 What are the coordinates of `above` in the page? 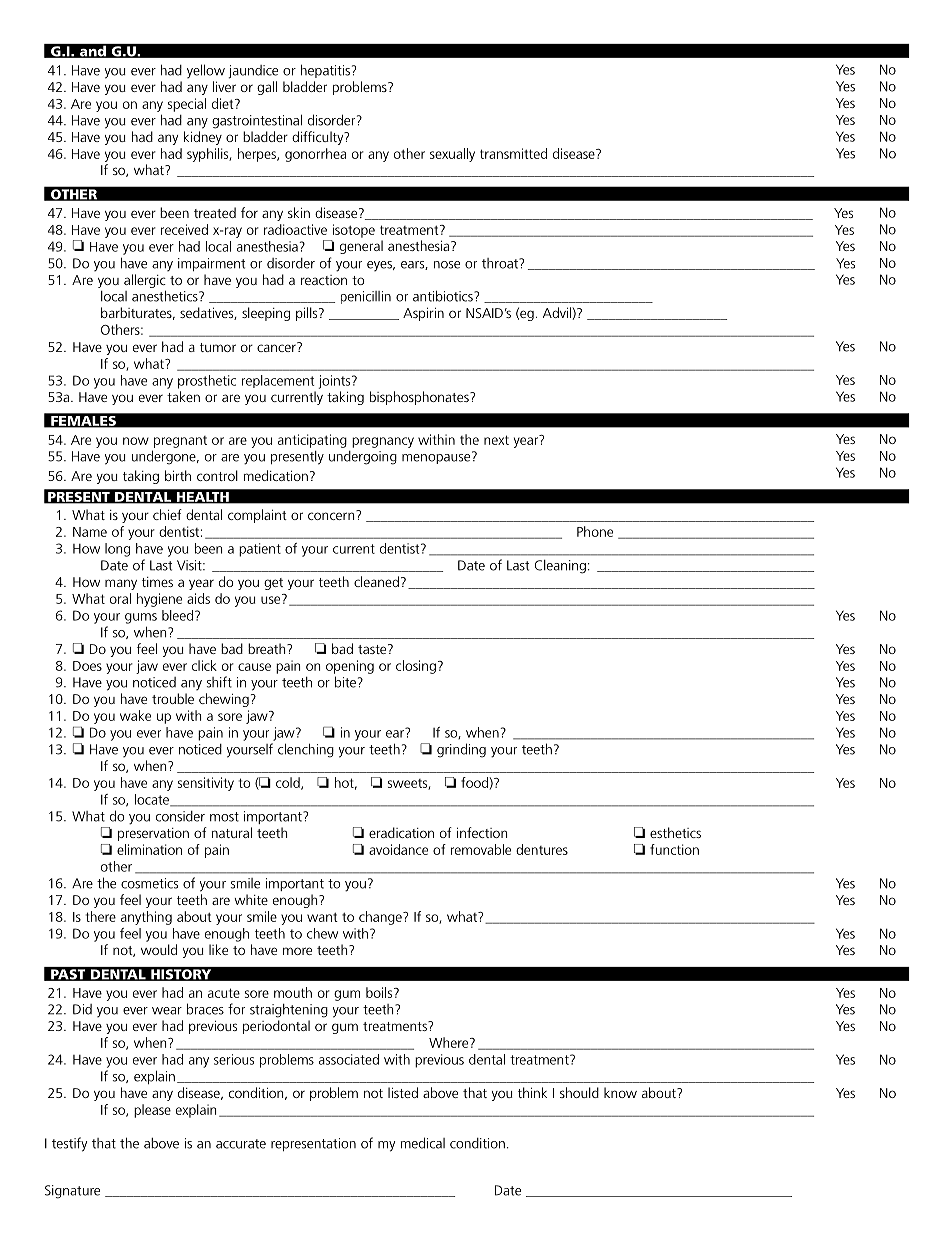 It's located at (161, 1143).
